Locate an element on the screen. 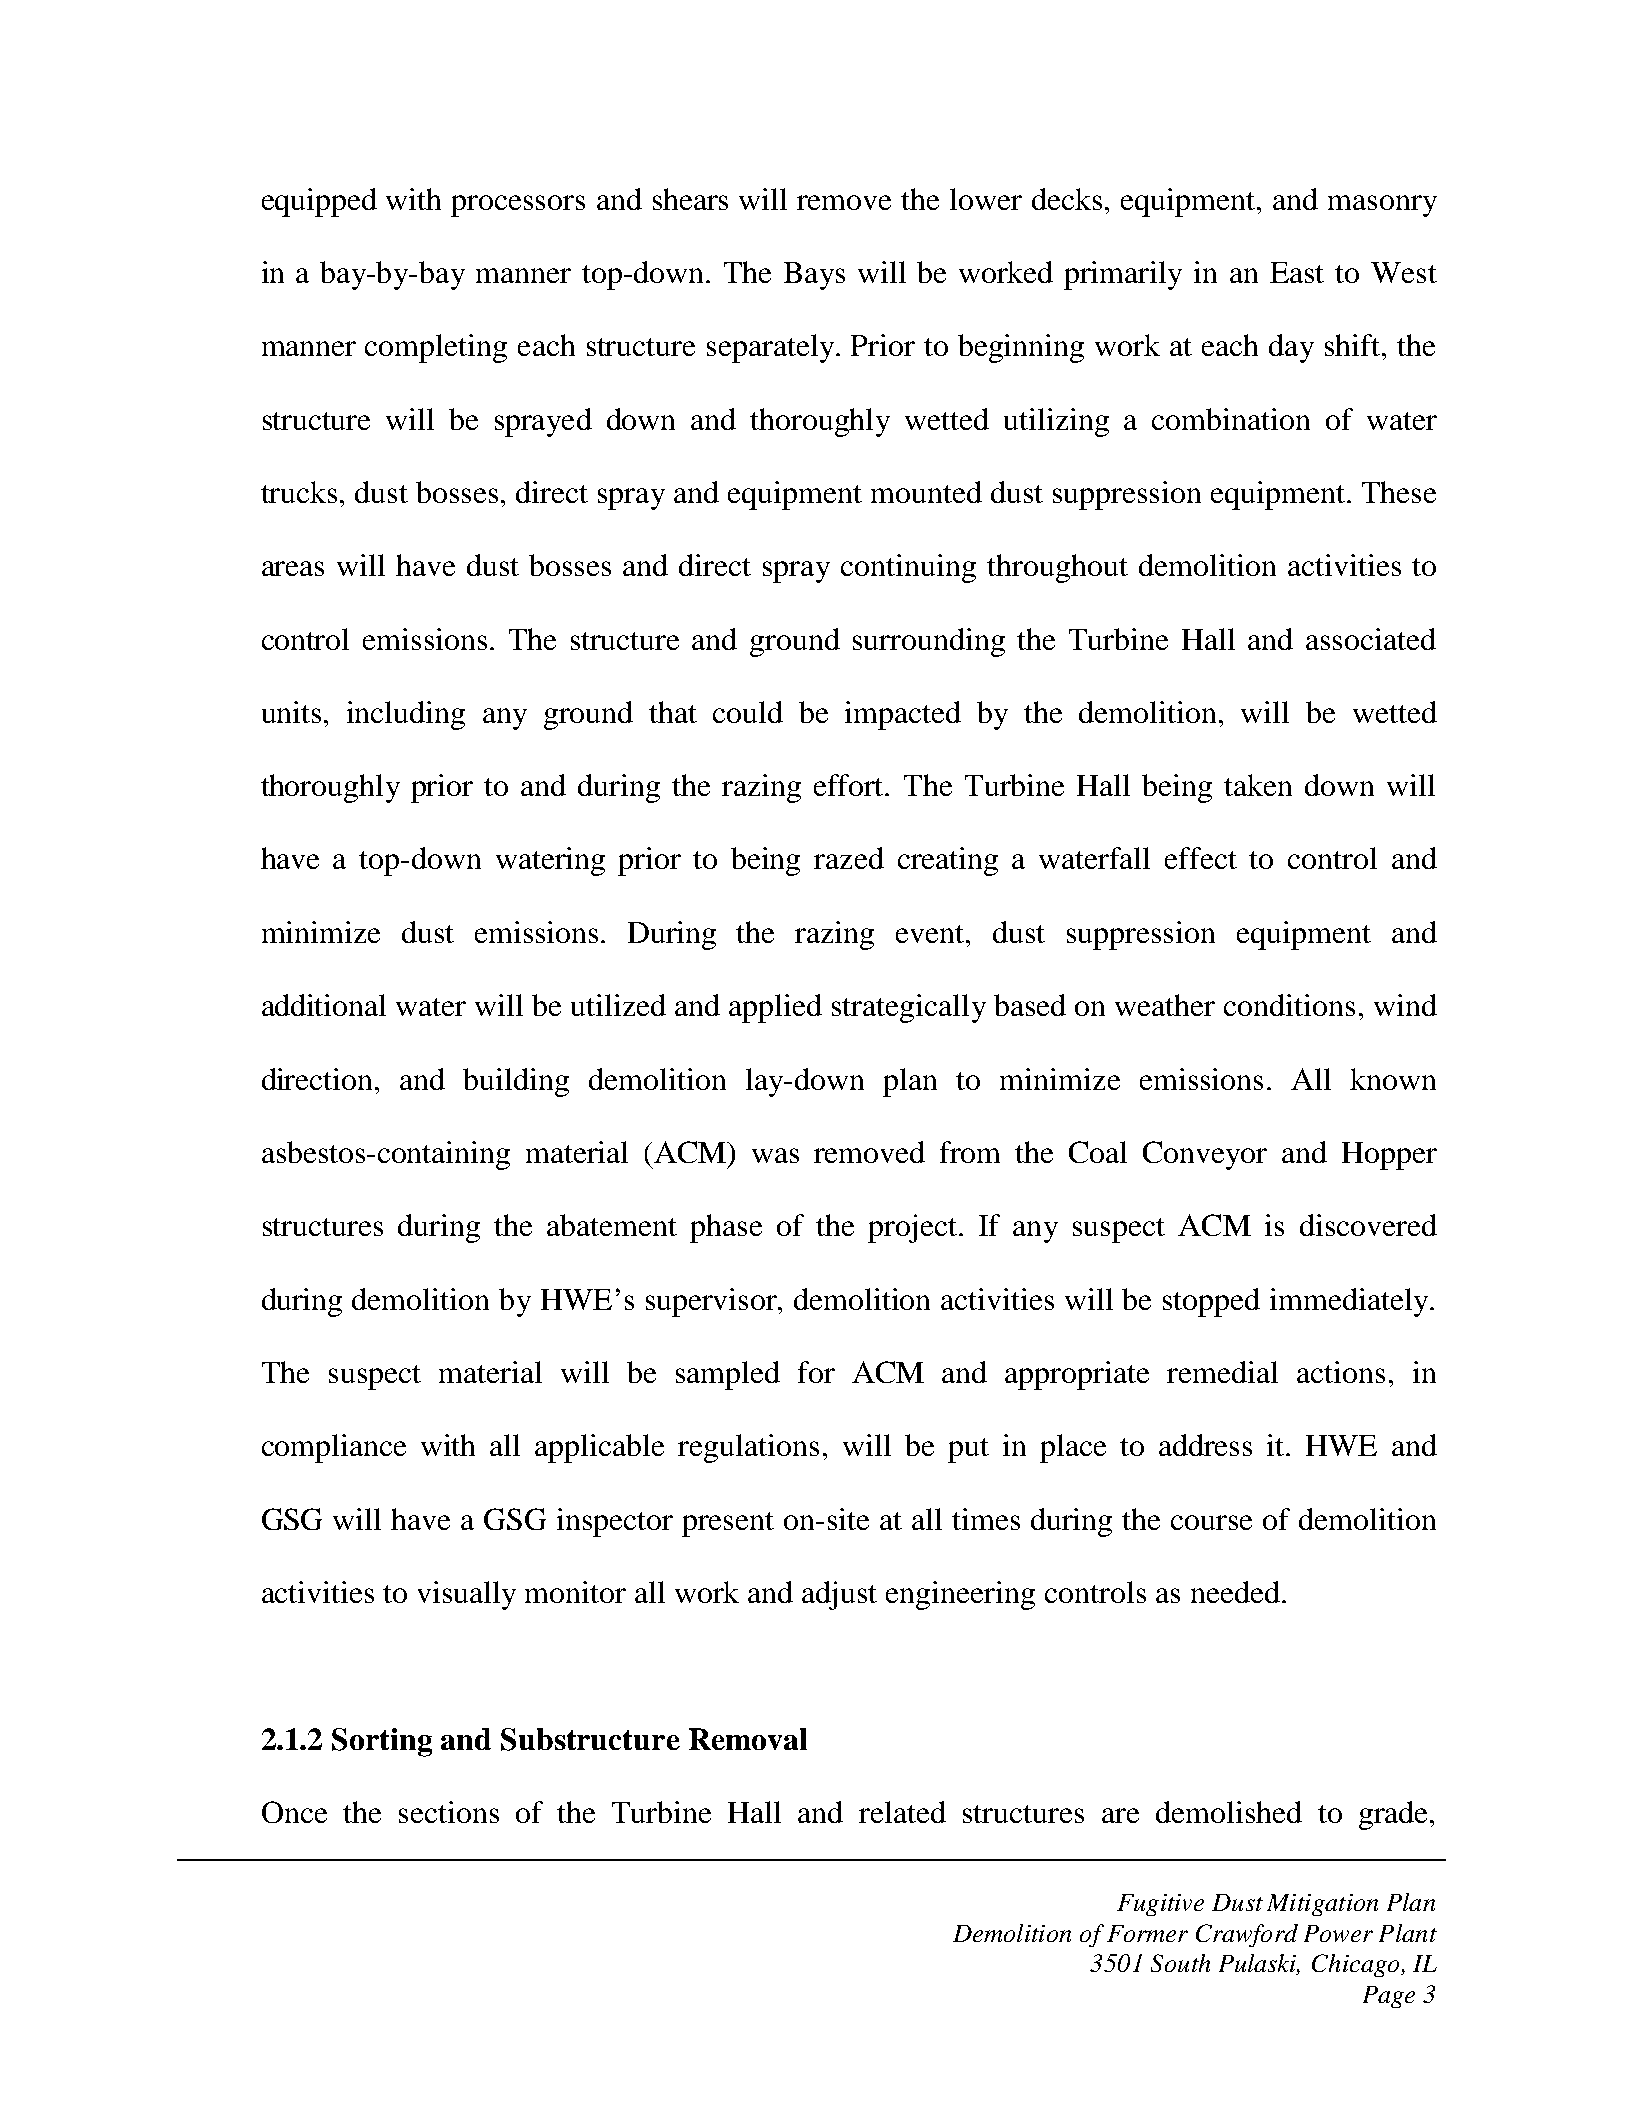 This screenshot has width=1627, height=2105. adjust is located at coordinates (839, 1595).
